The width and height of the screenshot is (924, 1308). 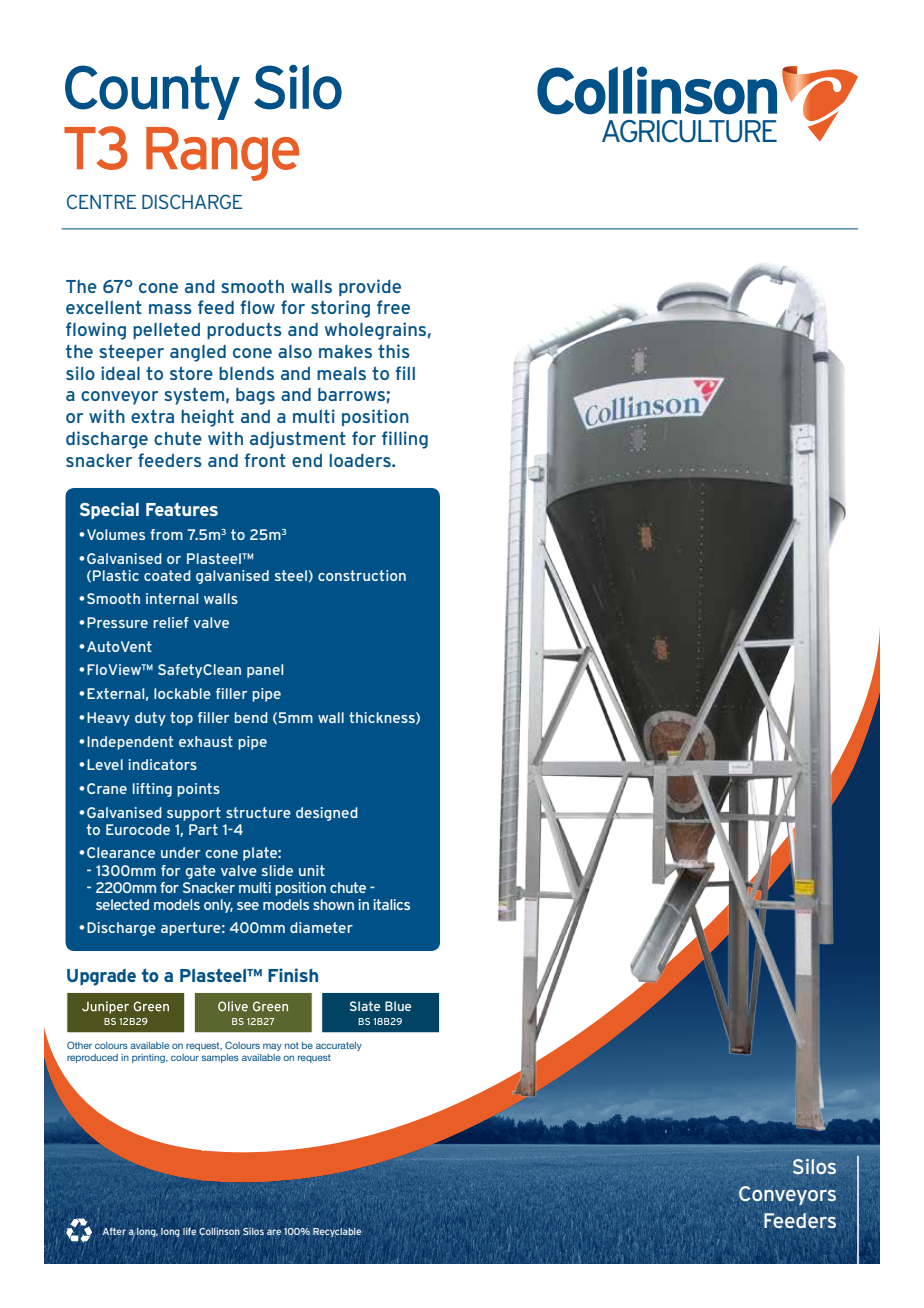 I want to click on life, so click(x=189, y=1231).
